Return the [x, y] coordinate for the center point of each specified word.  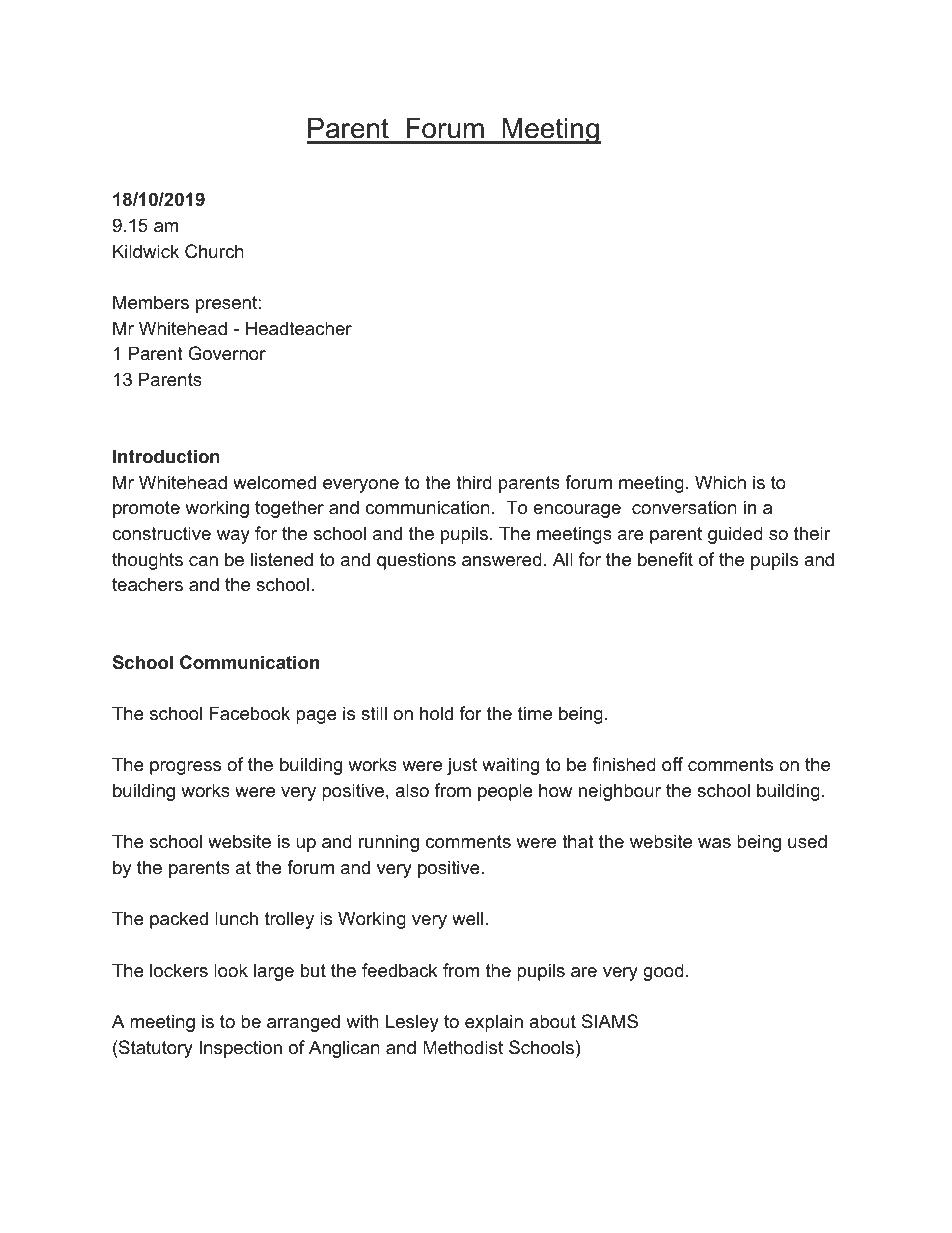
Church [214, 251]
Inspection [240, 1049]
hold [436, 713]
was [714, 843]
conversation [684, 507]
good [663, 972]
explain [494, 1023]
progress [185, 768]
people [505, 792]
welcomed [274, 482]
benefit [665, 559]
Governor [227, 353]
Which [720, 482]
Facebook [249, 713]
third [474, 482]
